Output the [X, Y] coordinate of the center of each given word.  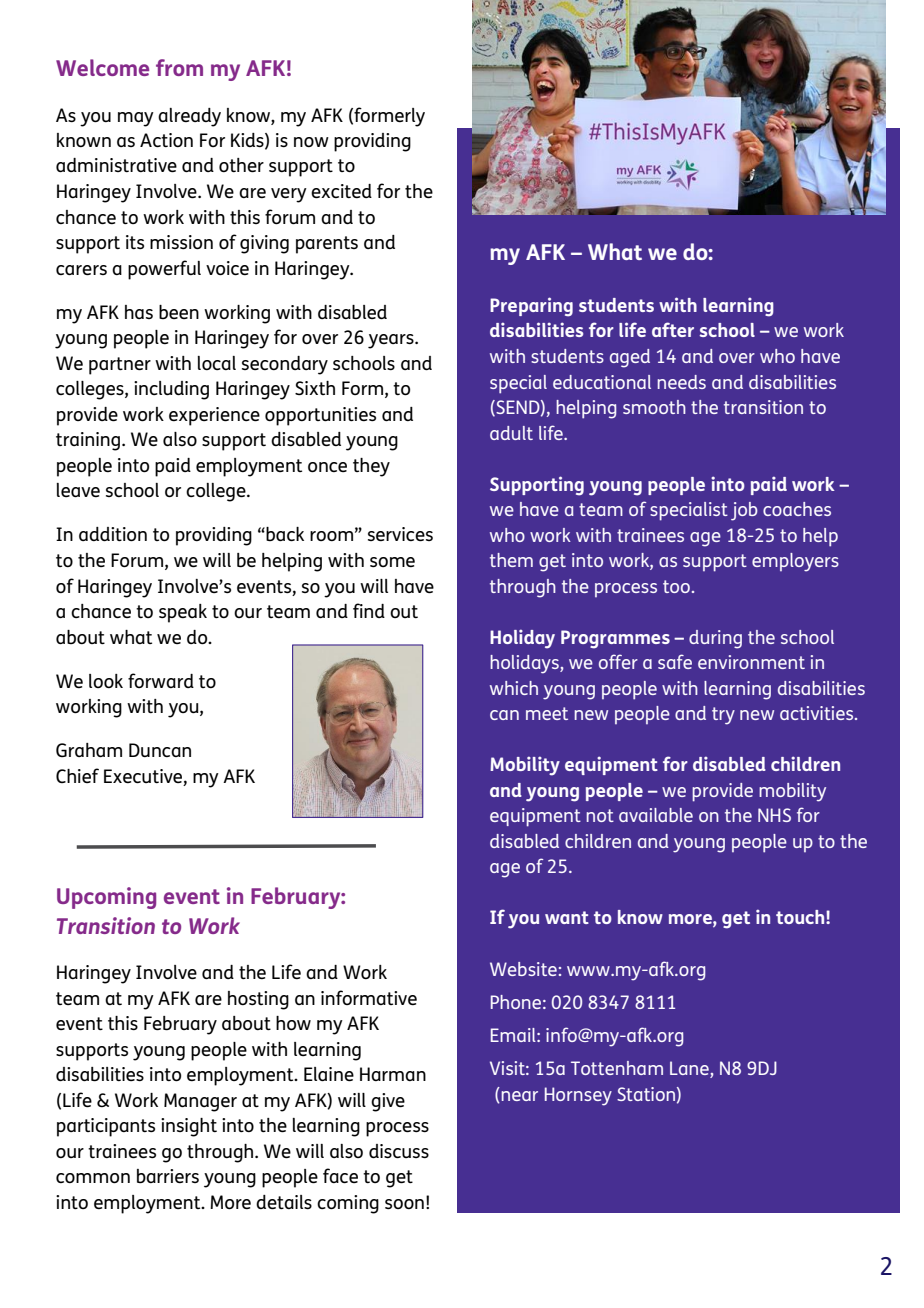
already [189, 117]
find [369, 610]
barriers [168, 1176]
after [673, 329]
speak [183, 613]
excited [341, 191]
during [715, 639]
